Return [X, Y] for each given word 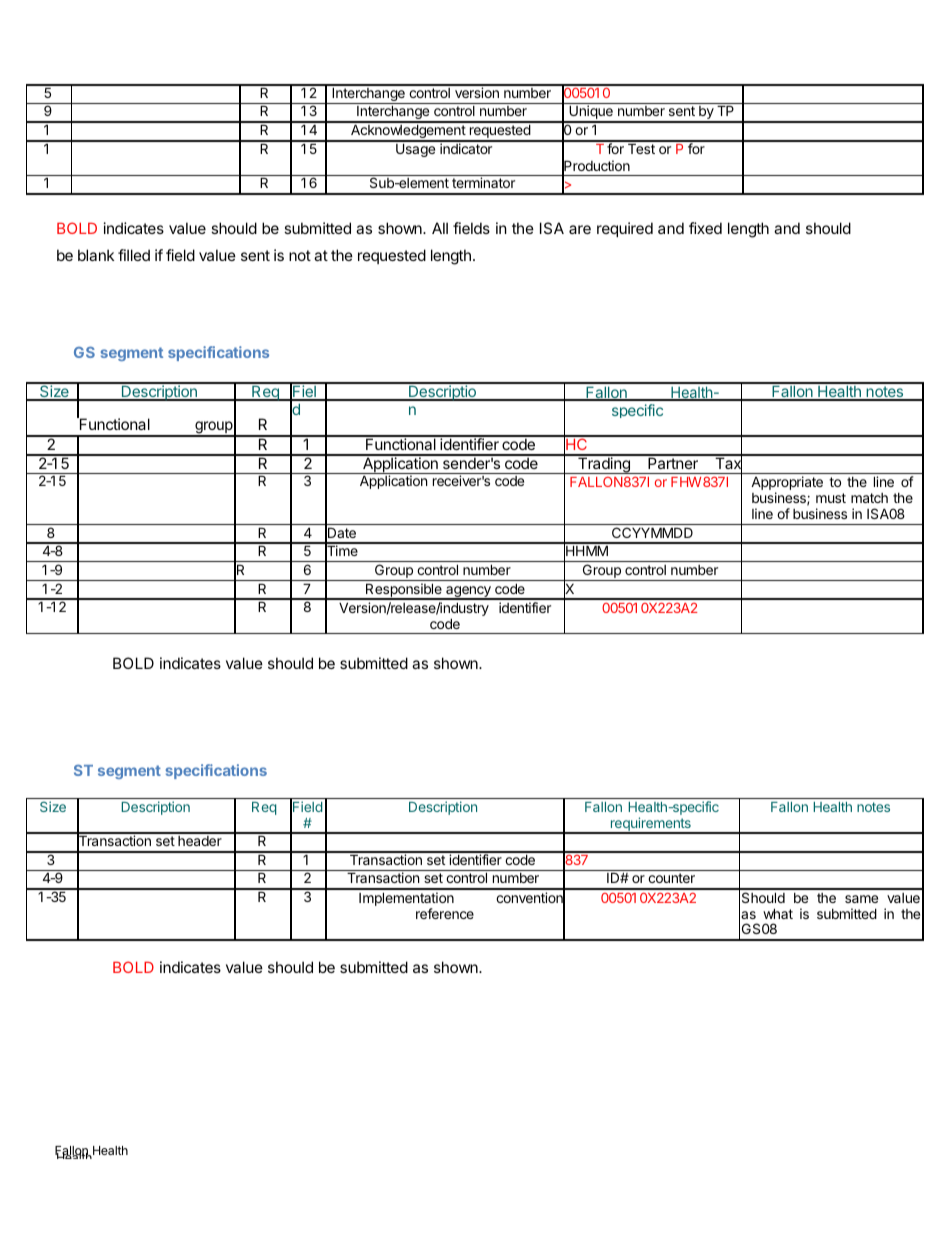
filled [134, 255]
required [625, 229]
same [861, 899]
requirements [650, 825]
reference [445, 913]
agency [468, 593]
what [778, 913]
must [831, 498]
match [869, 498]
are [580, 229]
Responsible [404, 591]
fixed [705, 228]
